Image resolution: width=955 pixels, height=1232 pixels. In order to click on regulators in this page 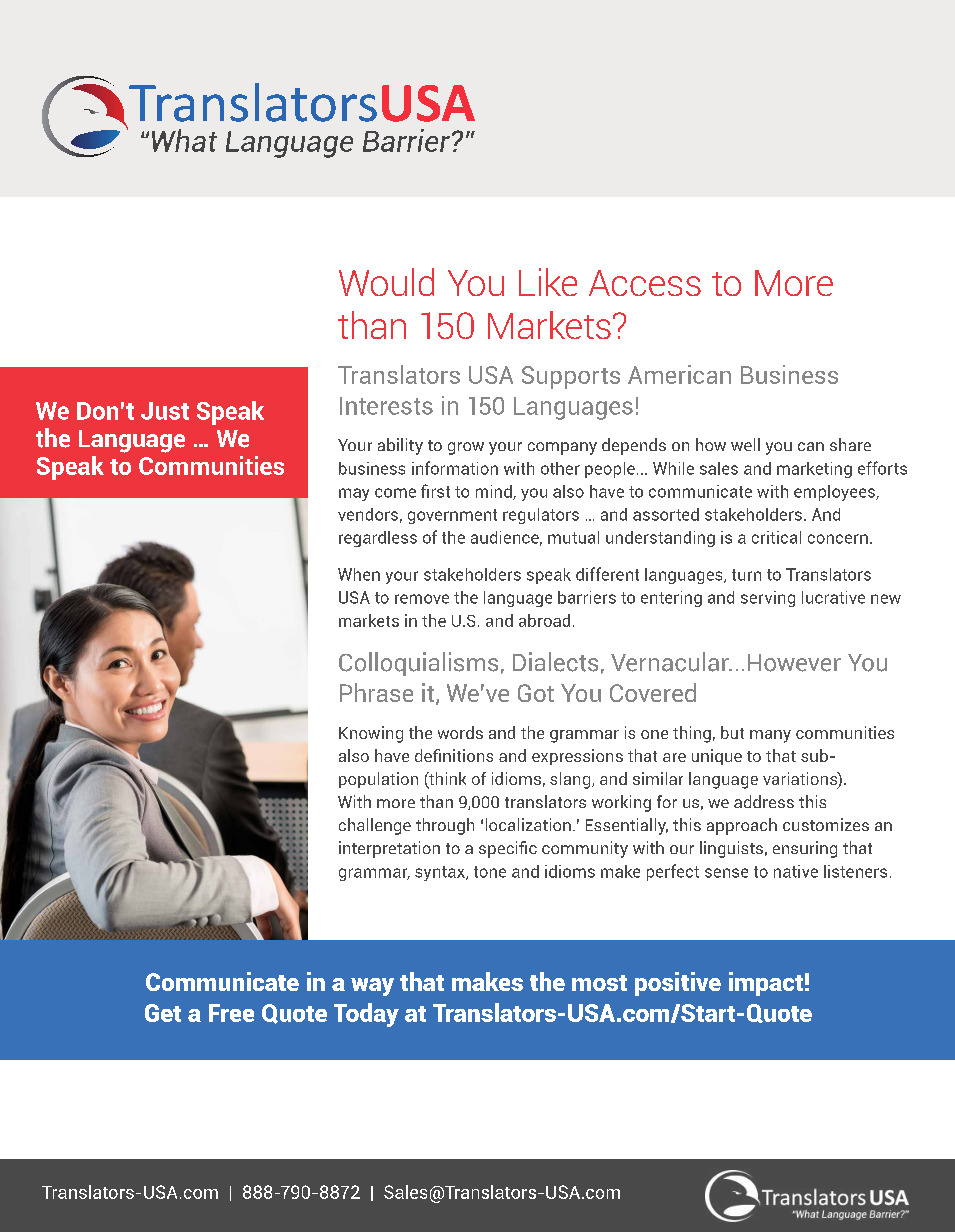, I will do `click(541, 516)`.
